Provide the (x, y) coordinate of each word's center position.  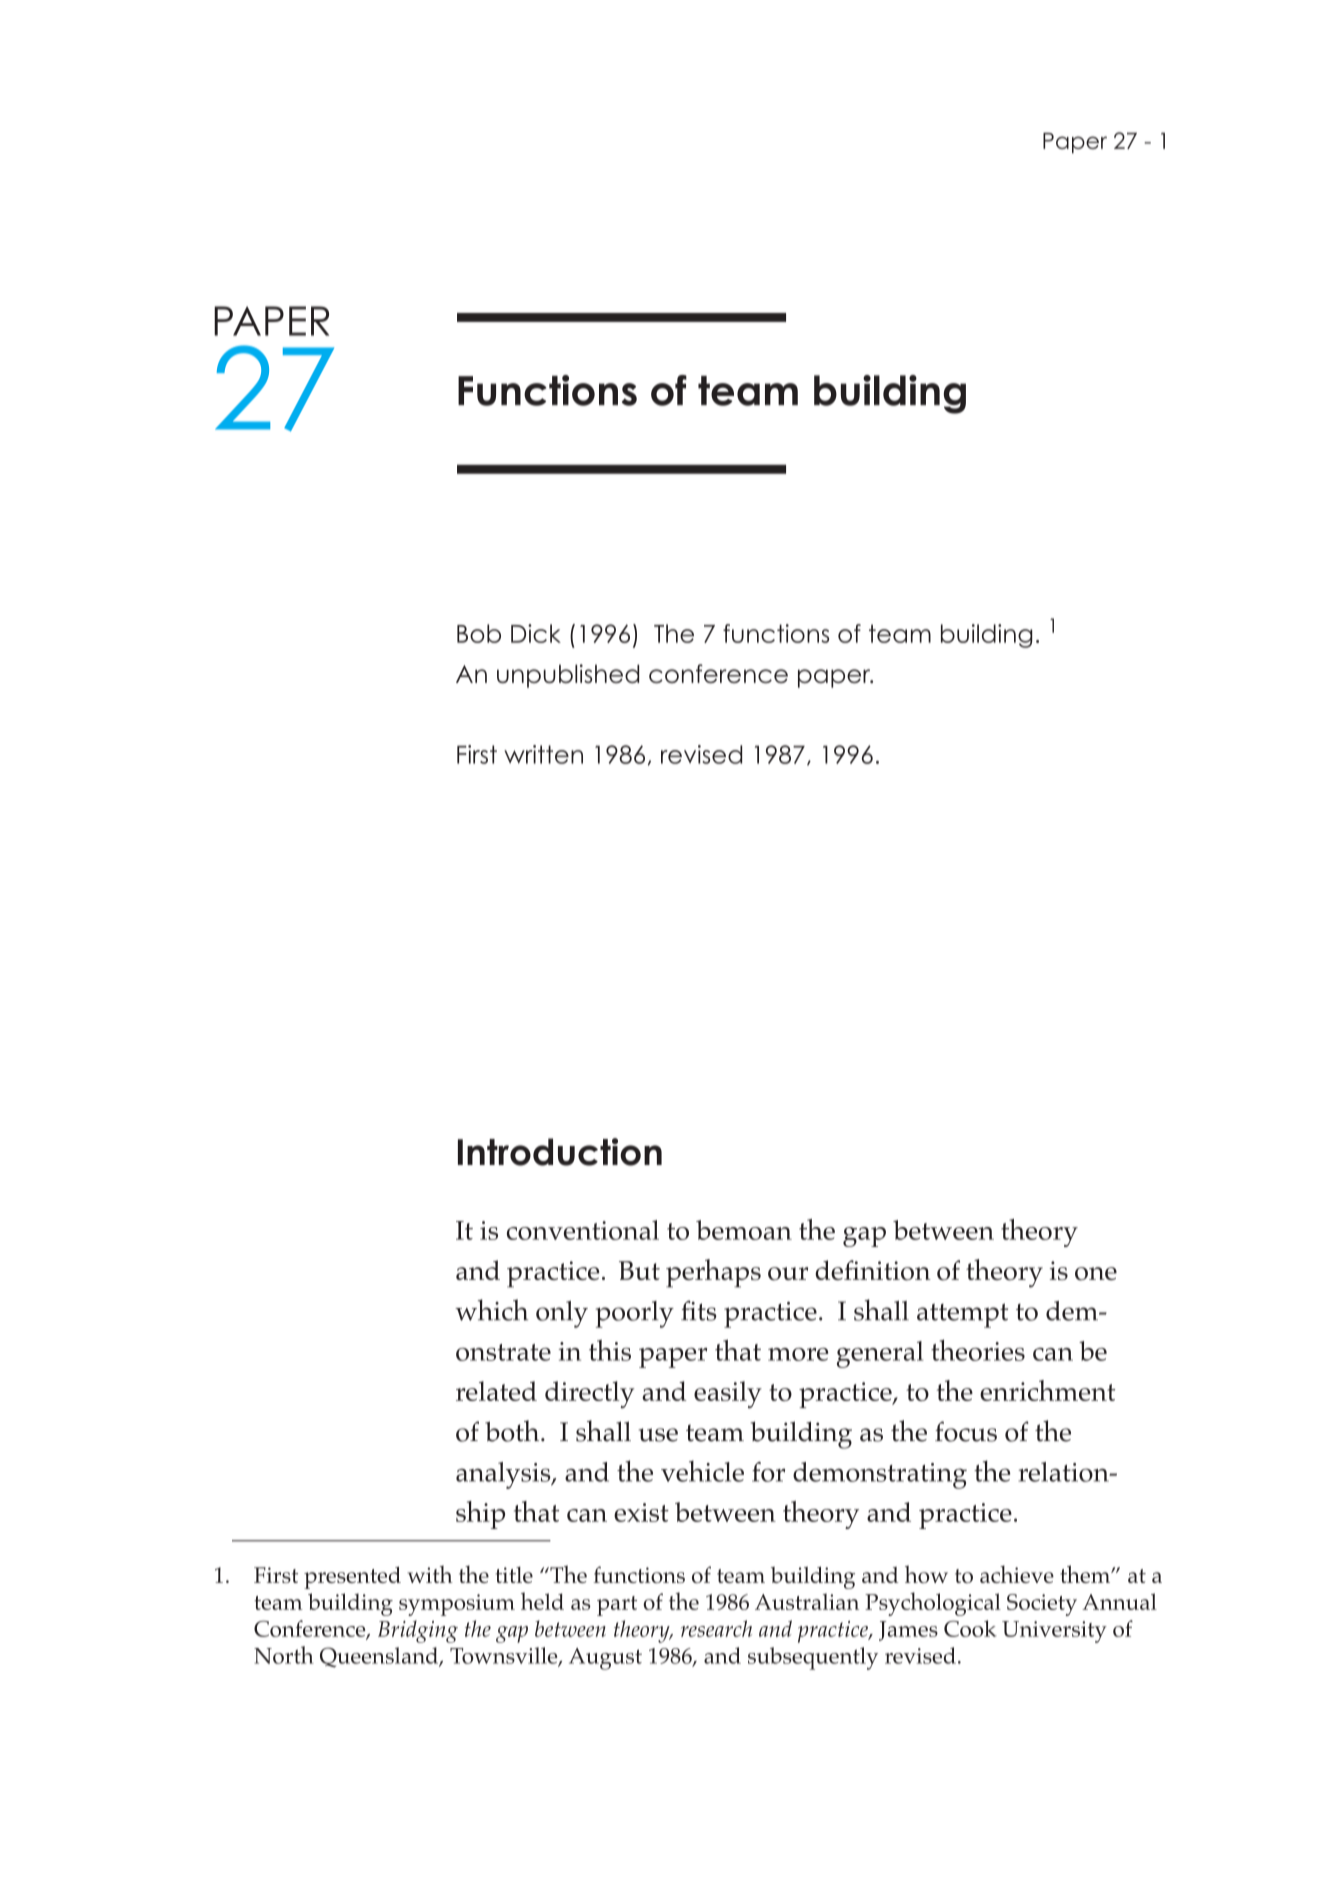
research (716, 1628)
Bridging (418, 1631)
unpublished (568, 676)
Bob (479, 633)
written (543, 754)
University (1054, 1632)
